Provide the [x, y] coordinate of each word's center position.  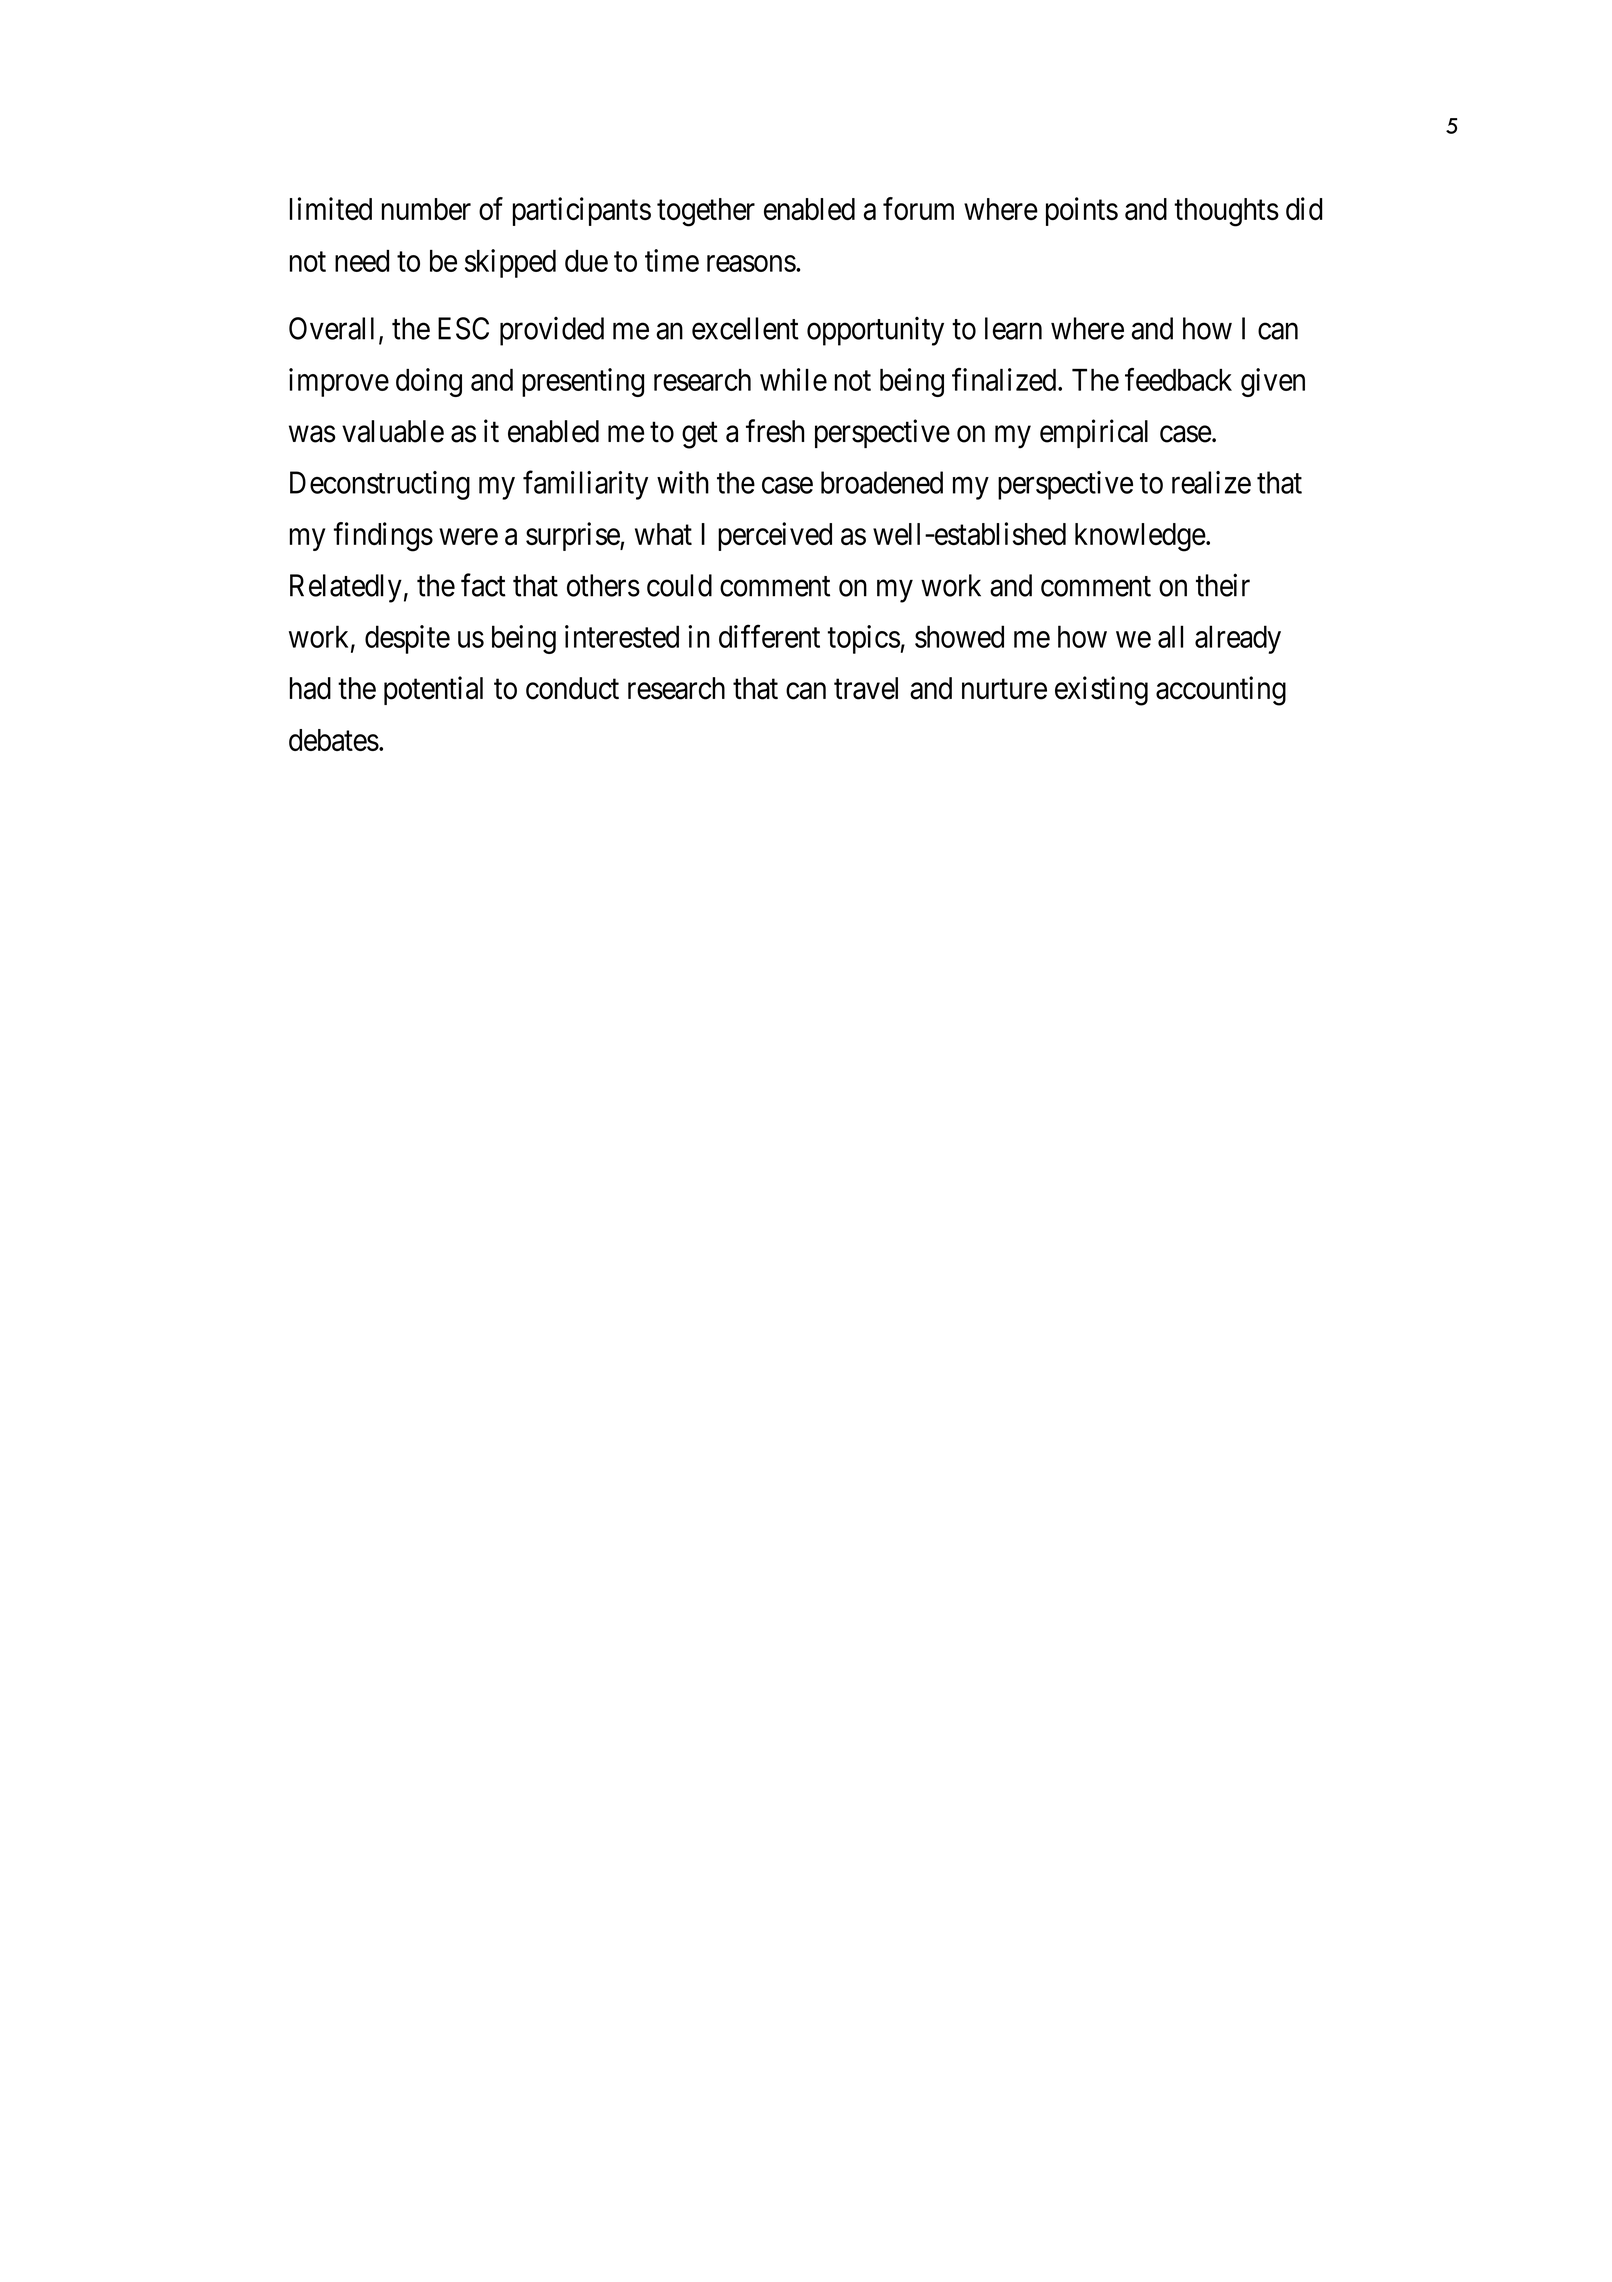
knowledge [1140, 537]
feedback [1178, 379]
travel [866, 688]
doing [429, 382]
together [706, 212]
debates [334, 740]
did [1304, 208]
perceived [775, 536]
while [793, 379]
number [426, 209]
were [468, 537]
